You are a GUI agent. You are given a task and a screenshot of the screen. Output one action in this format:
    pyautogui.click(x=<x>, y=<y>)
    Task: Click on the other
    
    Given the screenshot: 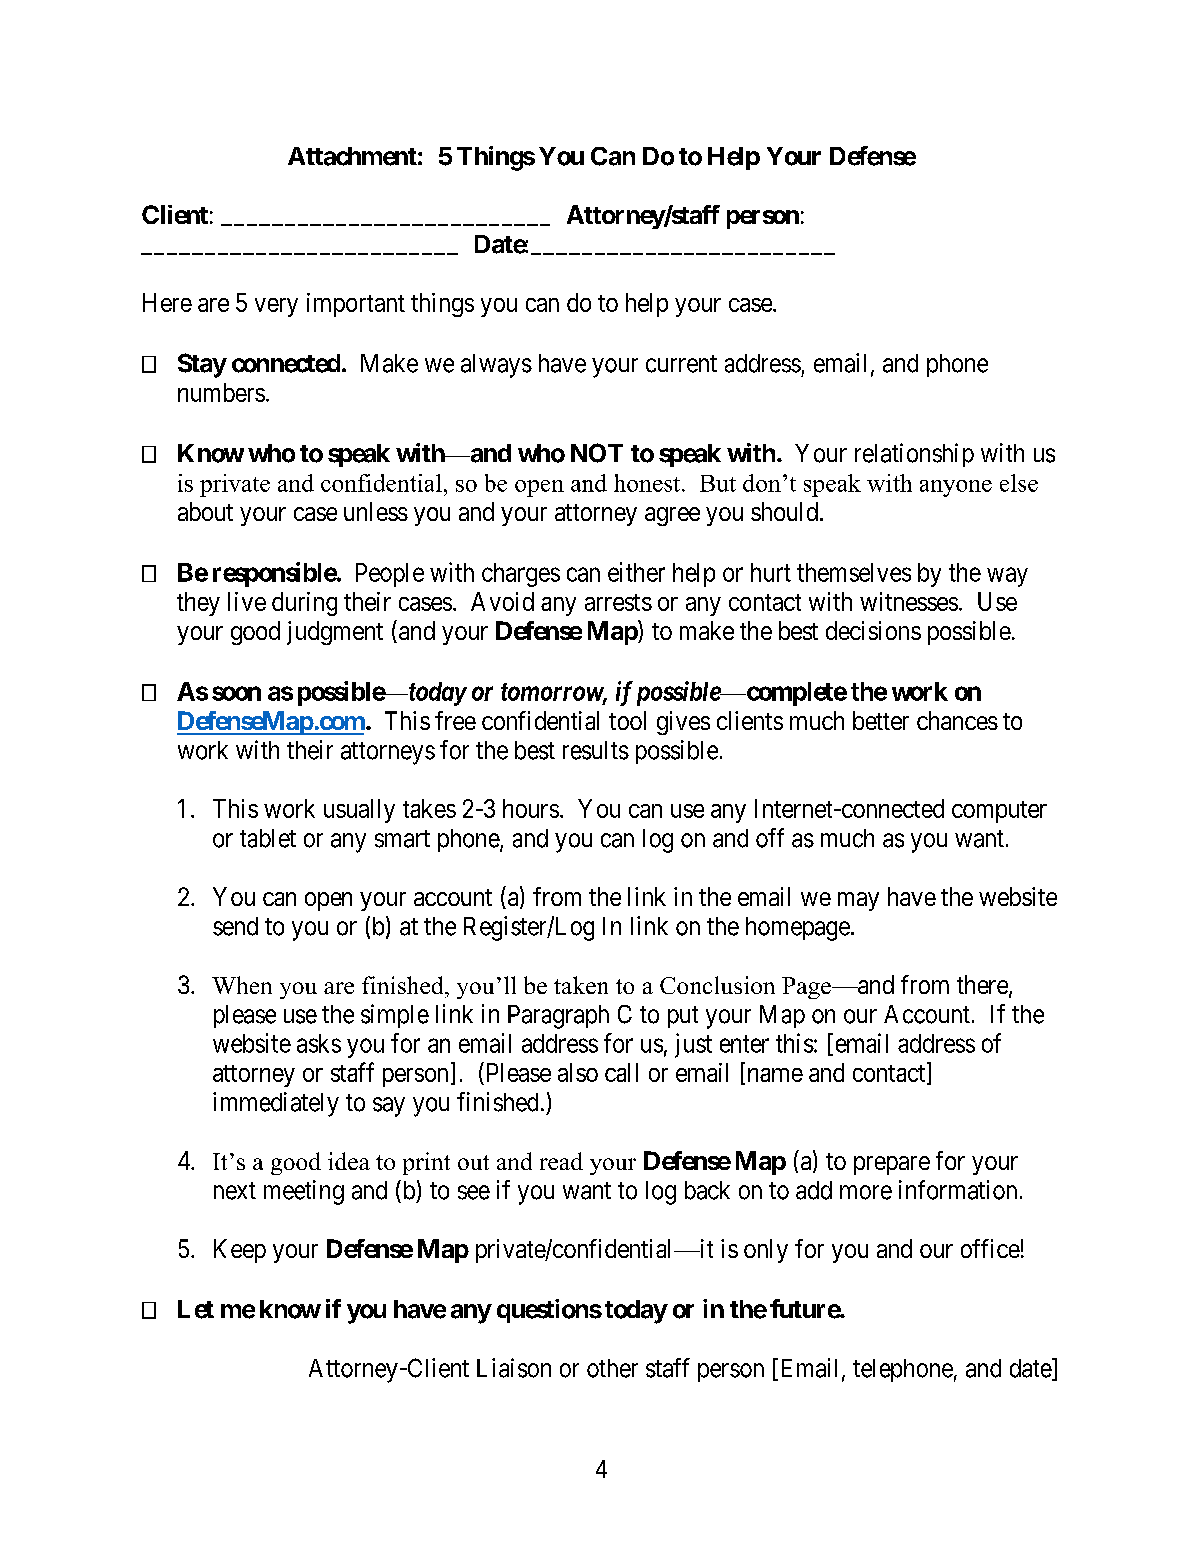 What is the action you would take?
    pyautogui.click(x=612, y=1368)
